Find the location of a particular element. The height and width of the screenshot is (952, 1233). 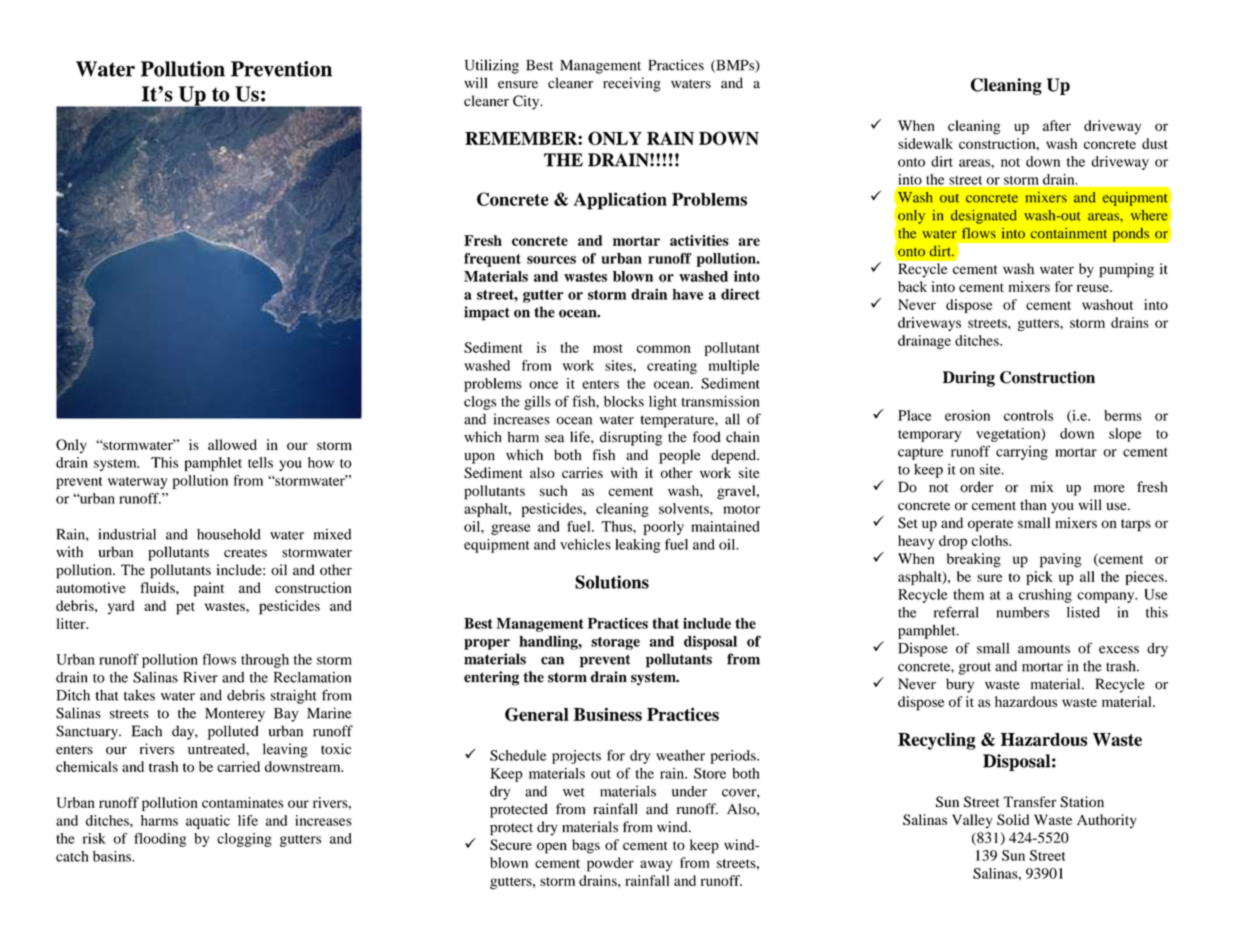

Solid is located at coordinates (1013, 819).
